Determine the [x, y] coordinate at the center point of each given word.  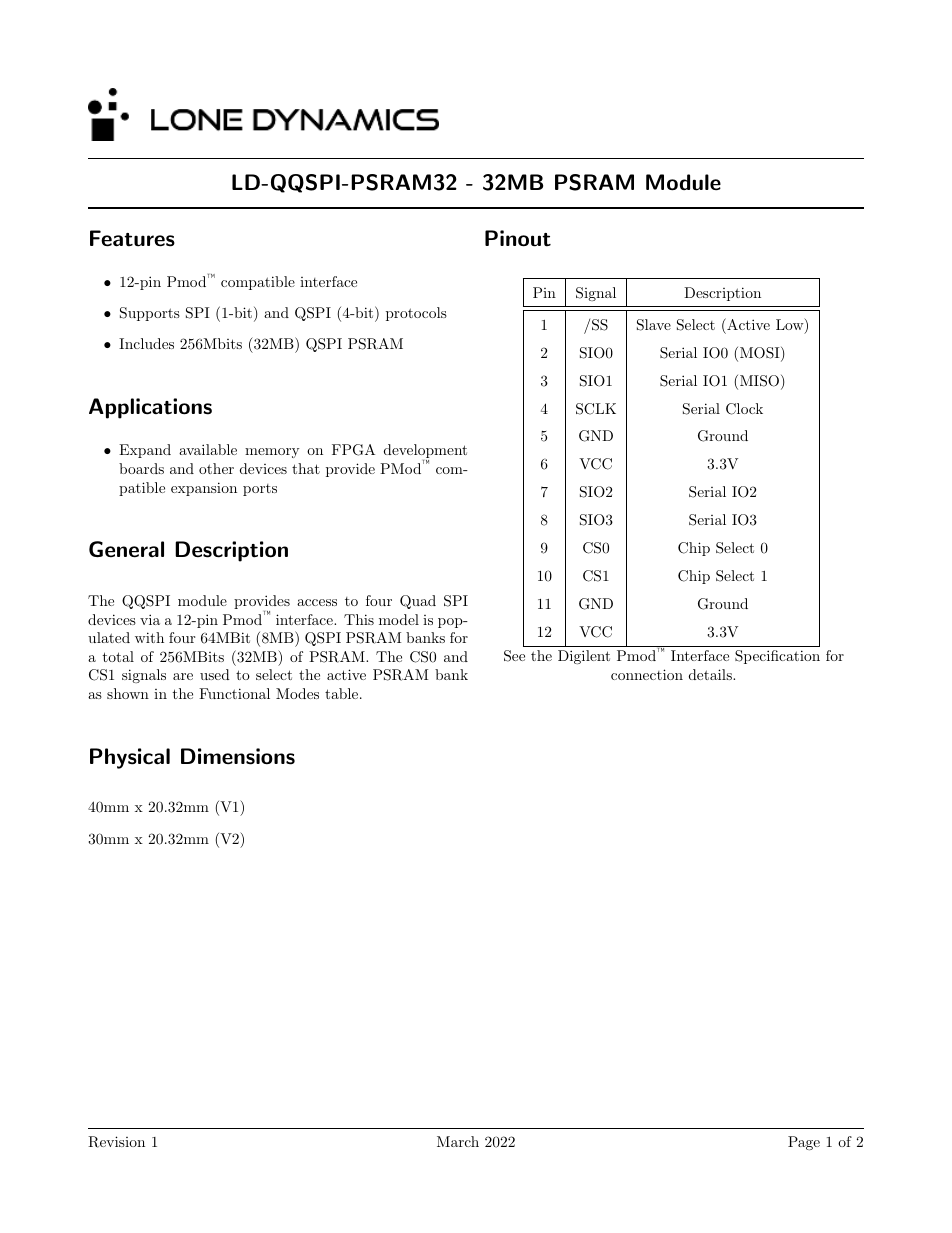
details [711, 674]
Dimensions [238, 756]
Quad [418, 602]
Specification [777, 657]
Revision [116, 1142]
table [341, 693]
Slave [654, 325]
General [126, 549]
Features [132, 238]
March [458, 1141]
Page [804, 1143]
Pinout [518, 238]
